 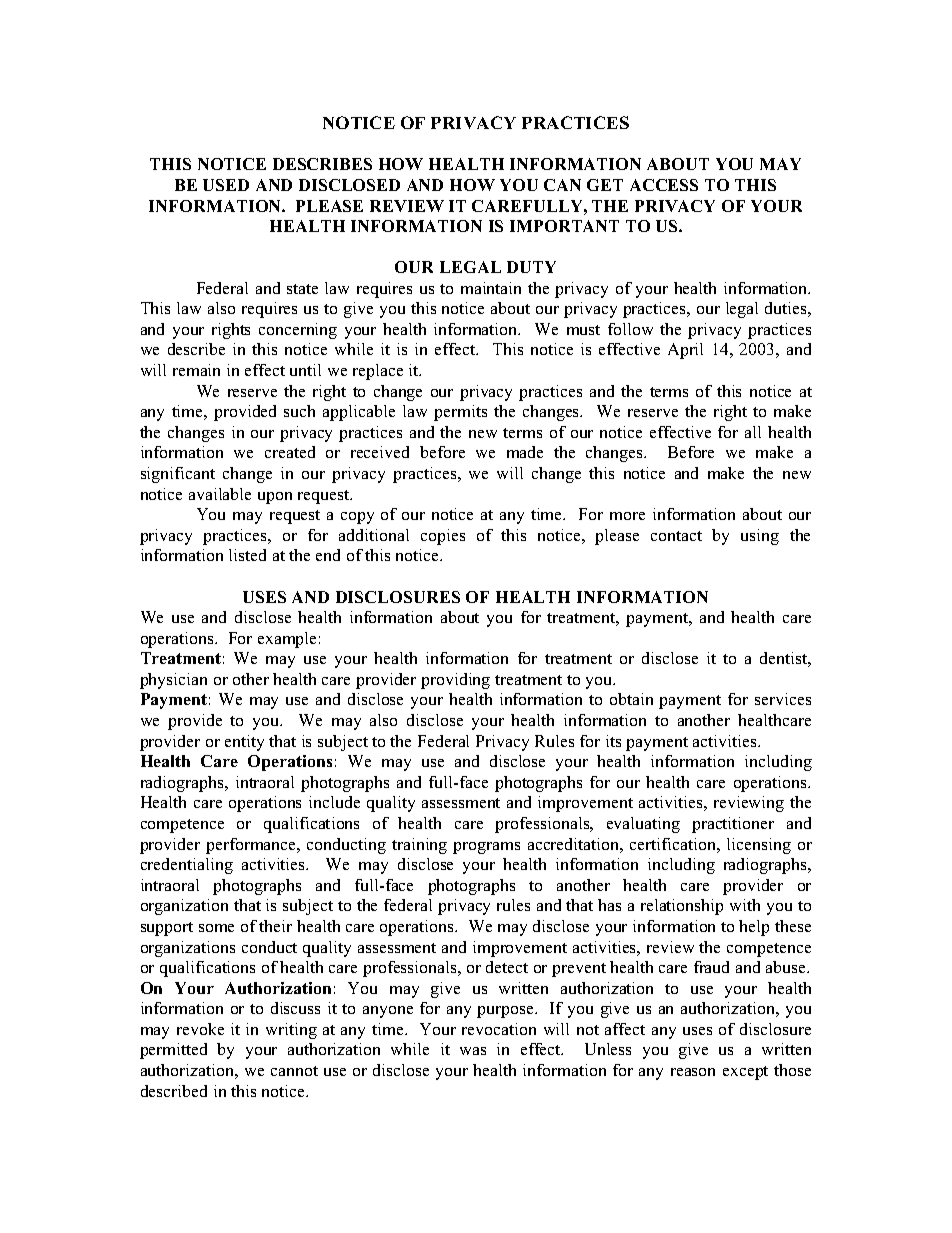 What do you see at coordinates (200, 1029) in the screenshot?
I see `revoke` at bounding box center [200, 1029].
